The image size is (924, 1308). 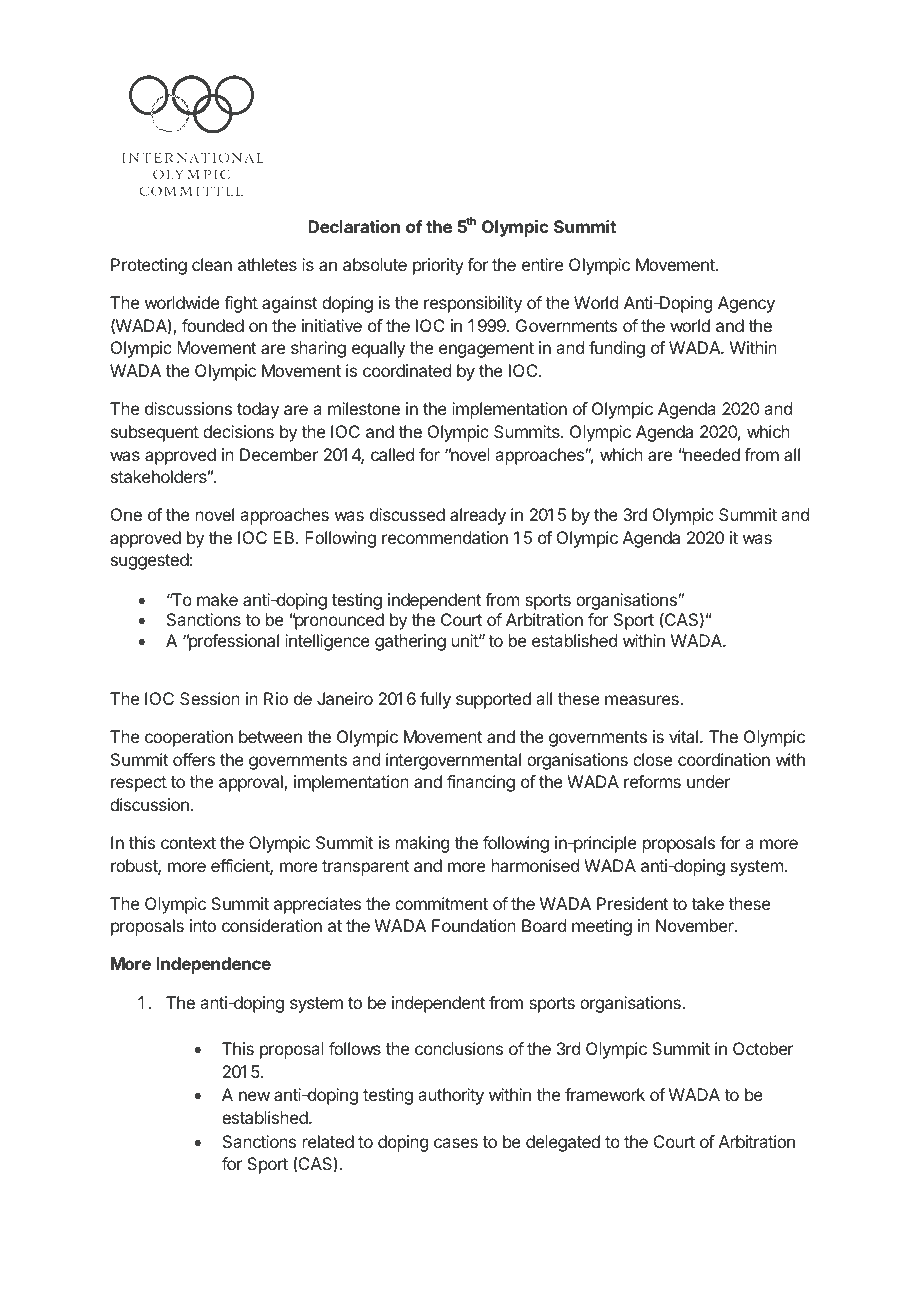 I want to click on Agency, so click(x=746, y=304).
